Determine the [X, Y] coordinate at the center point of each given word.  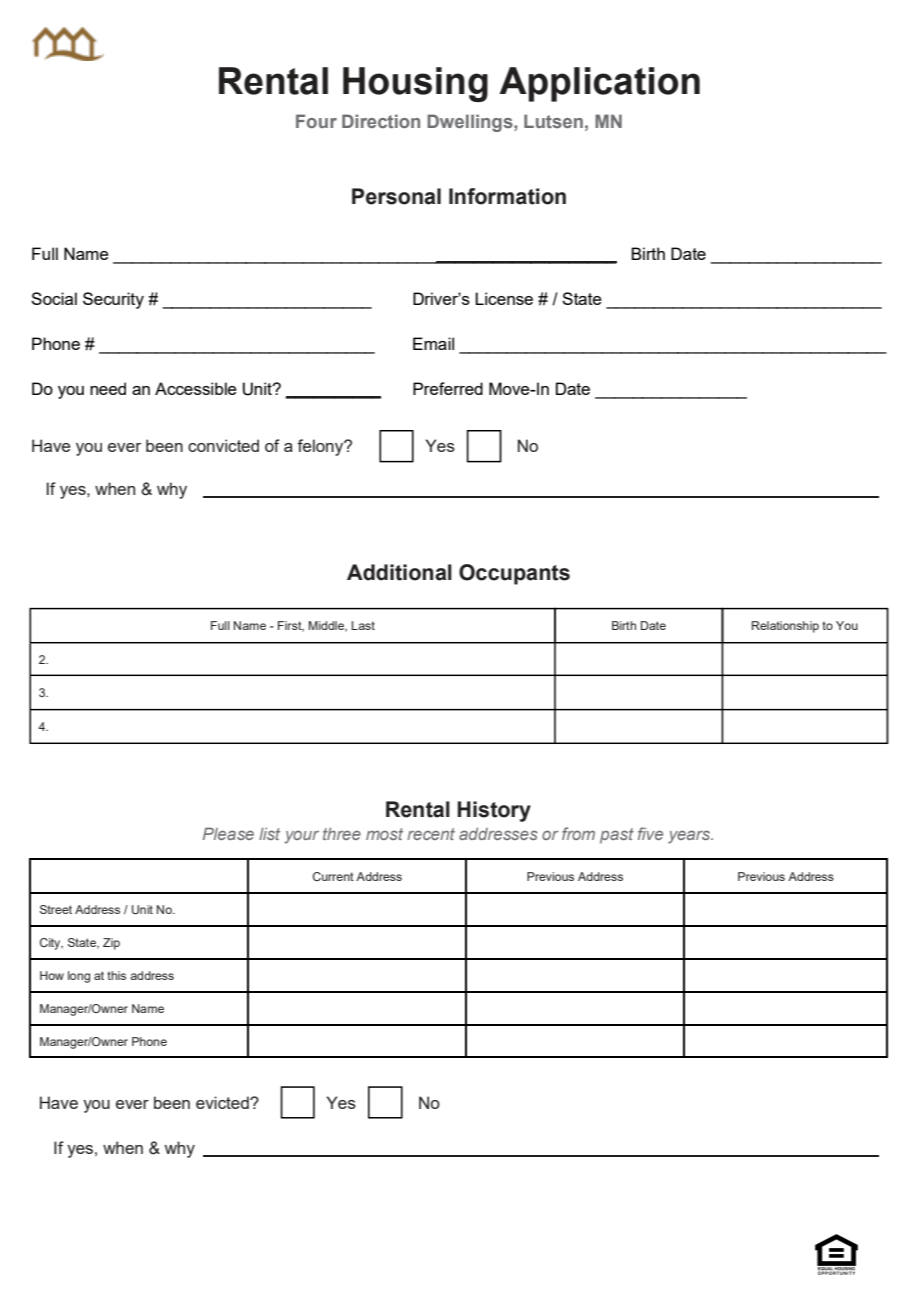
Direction [381, 121]
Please [228, 833]
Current [333, 876]
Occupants [514, 574]
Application [599, 84]
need [108, 388]
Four [316, 121]
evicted [223, 1102]
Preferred [448, 388]
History [494, 811]
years [690, 837]
